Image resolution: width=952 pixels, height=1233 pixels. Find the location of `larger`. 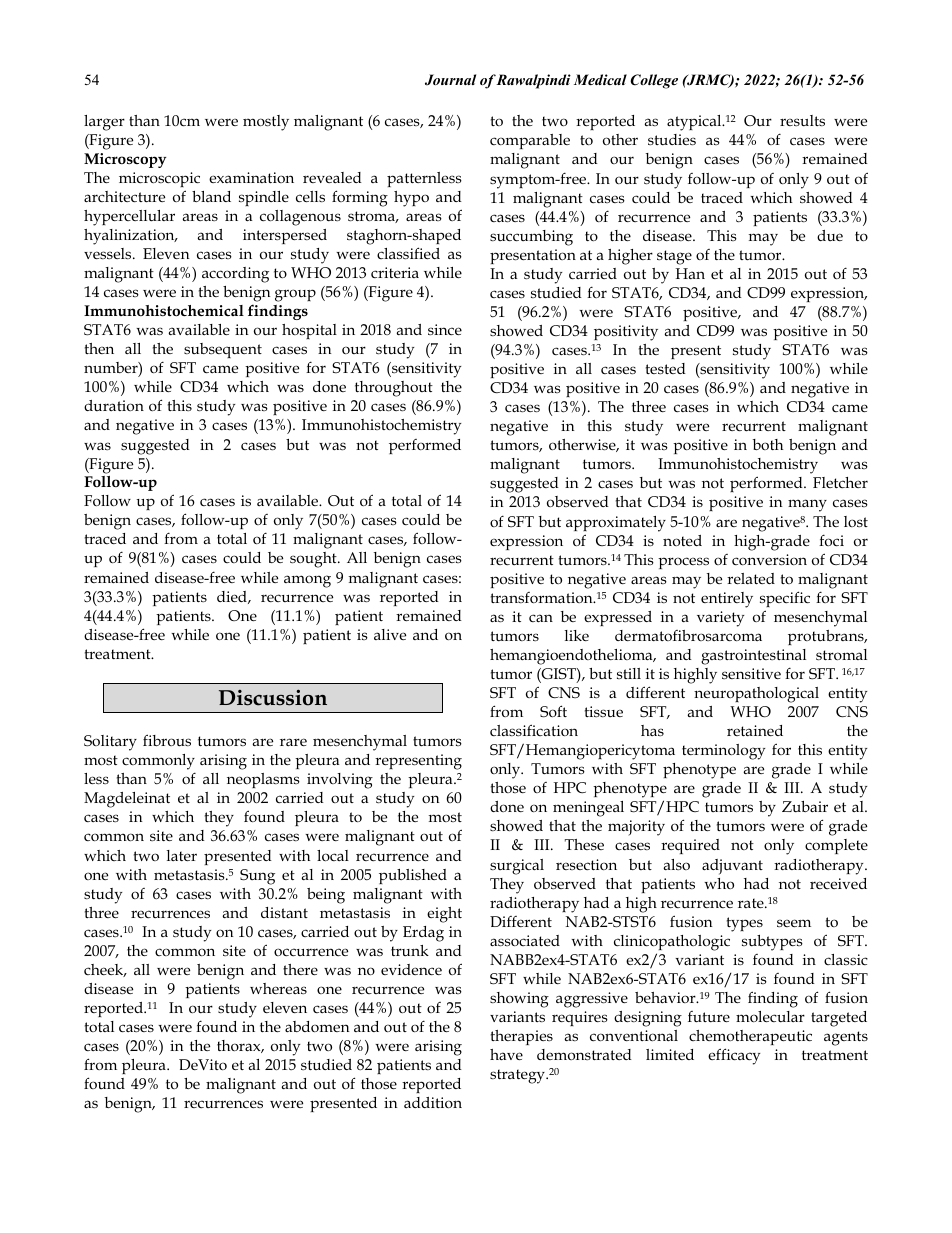

larger is located at coordinates (104, 123).
